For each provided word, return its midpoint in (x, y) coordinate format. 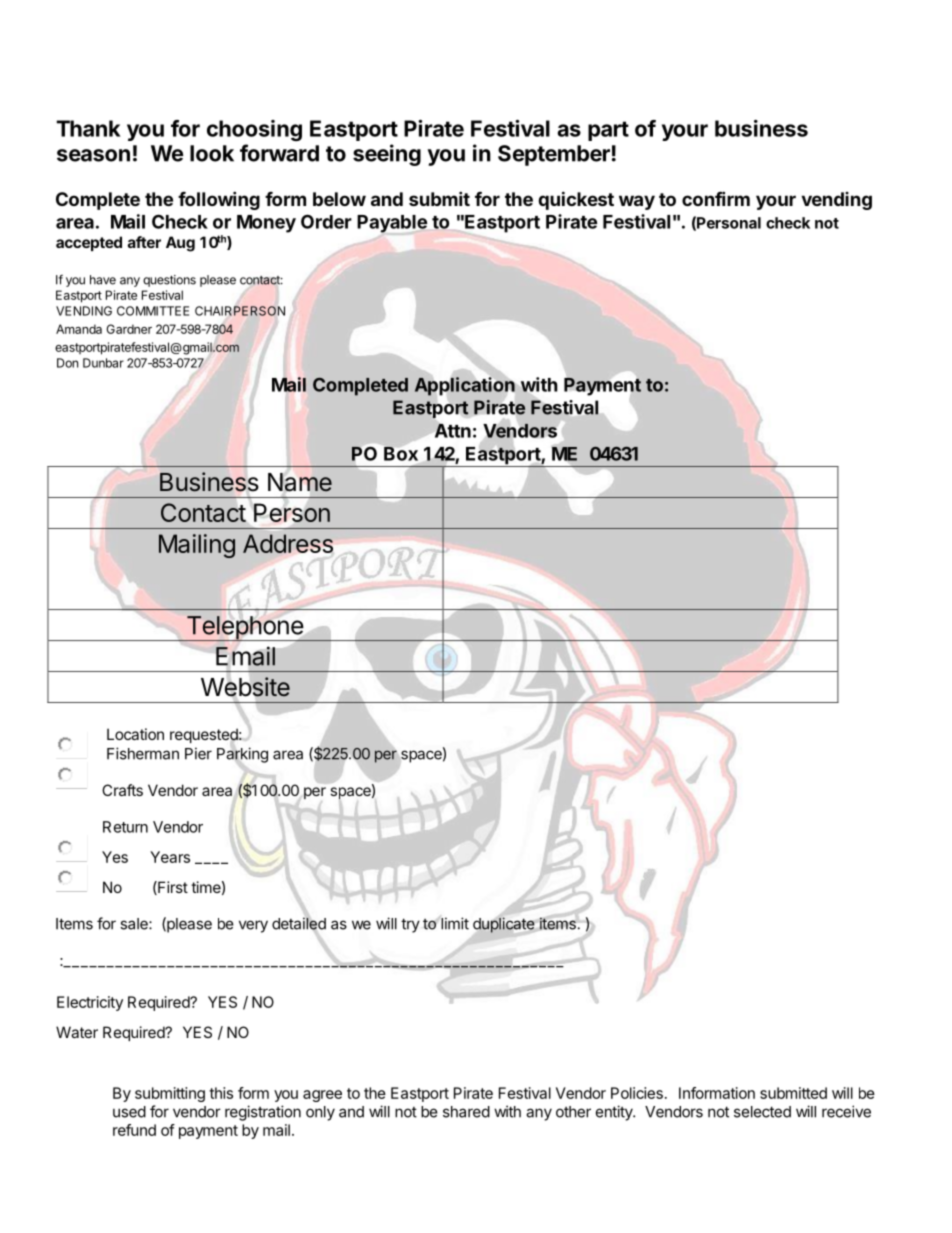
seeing (387, 155)
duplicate (503, 925)
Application (466, 386)
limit (454, 923)
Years (170, 857)
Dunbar (103, 363)
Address (288, 543)
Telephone (244, 628)
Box (401, 454)
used (129, 1112)
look (212, 153)
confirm (716, 198)
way (637, 202)
